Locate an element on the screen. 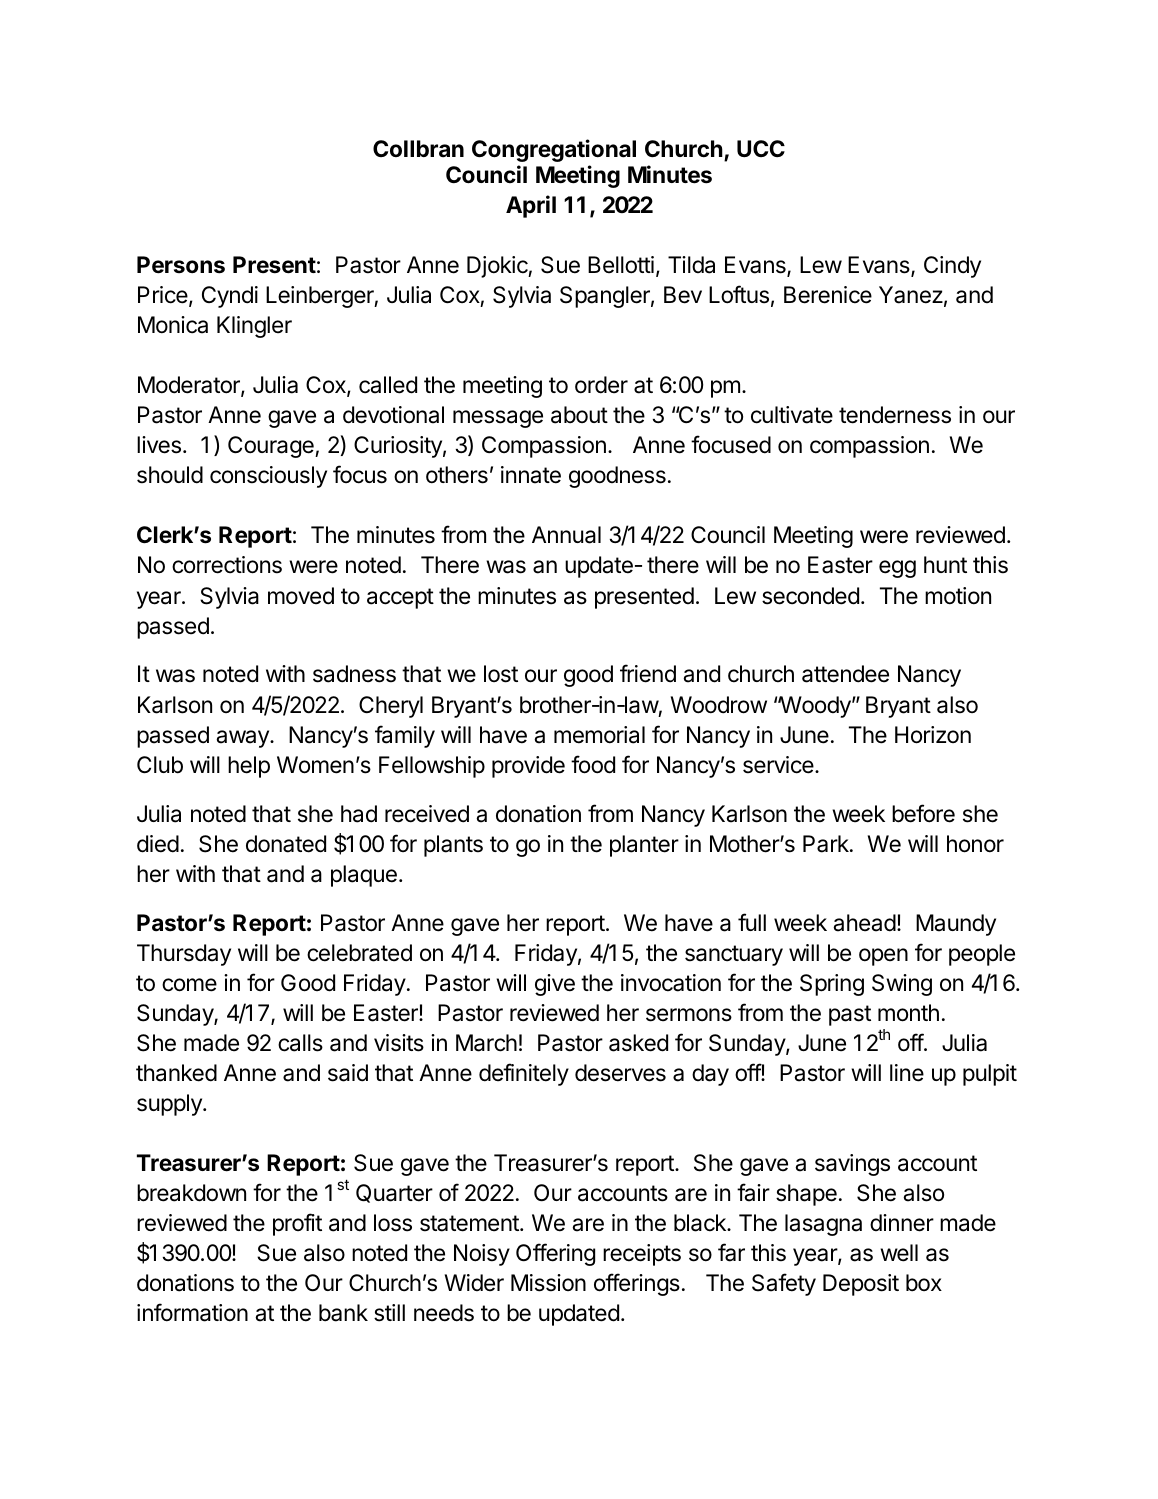  memorial is located at coordinates (599, 735).
